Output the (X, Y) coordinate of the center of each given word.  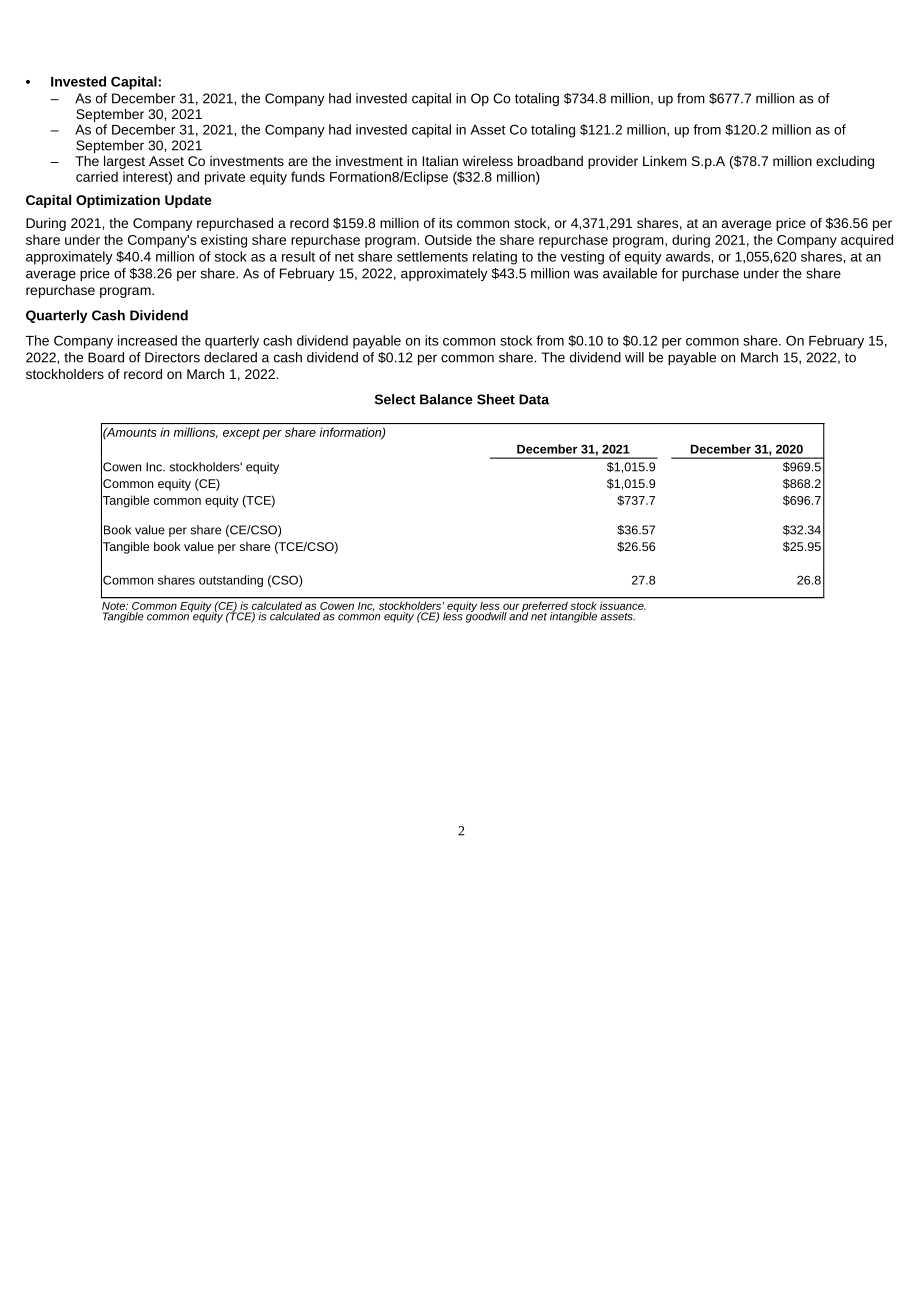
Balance (446, 399)
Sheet (496, 399)
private (225, 178)
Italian (440, 161)
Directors (172, 357)
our (511, 606)
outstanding (231, 581)
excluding (845, 162)
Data (534, 399)
